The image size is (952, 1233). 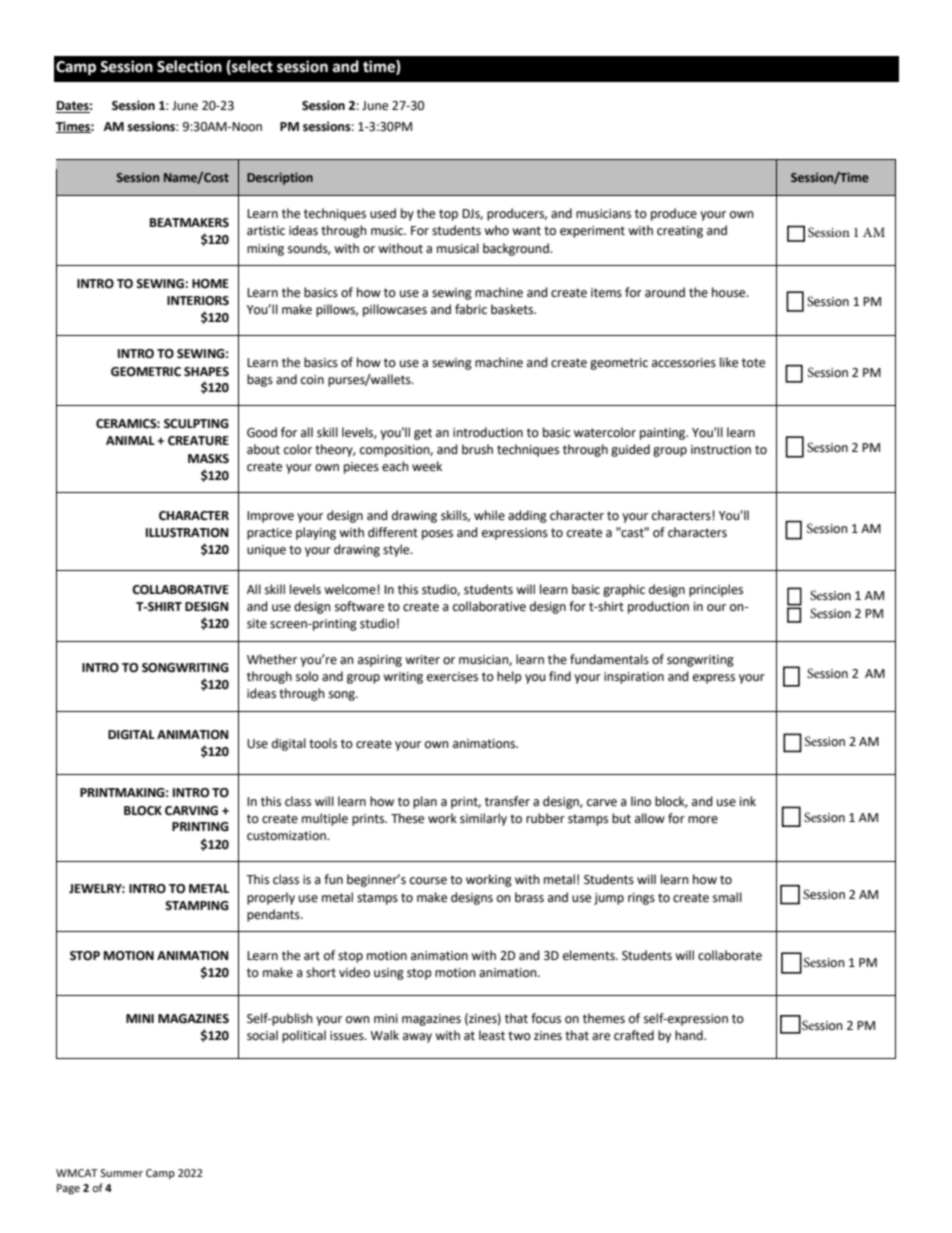 I want to click on away, so click(x=417, y=1038).
